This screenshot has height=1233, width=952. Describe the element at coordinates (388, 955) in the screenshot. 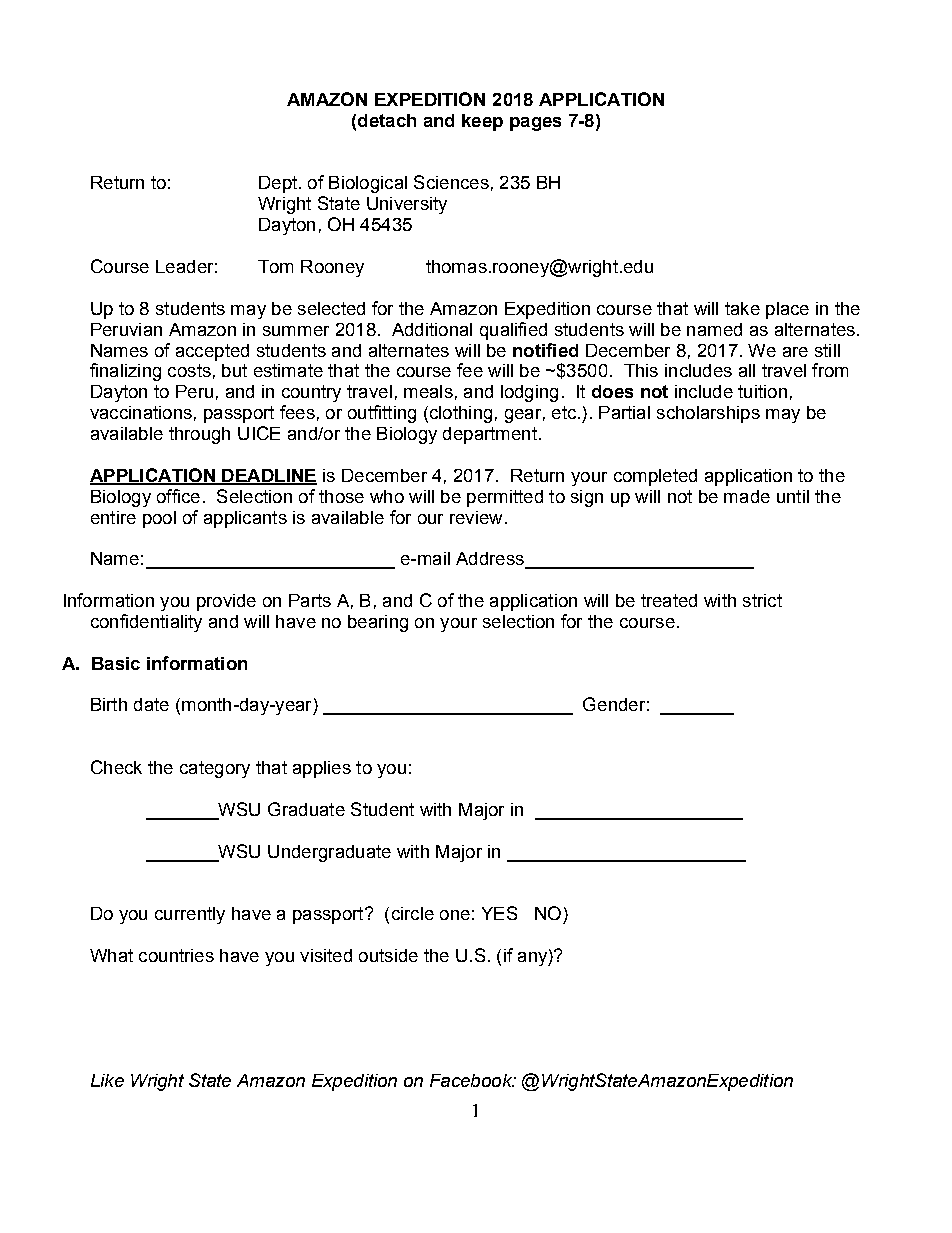

I see `outside` at that location.
